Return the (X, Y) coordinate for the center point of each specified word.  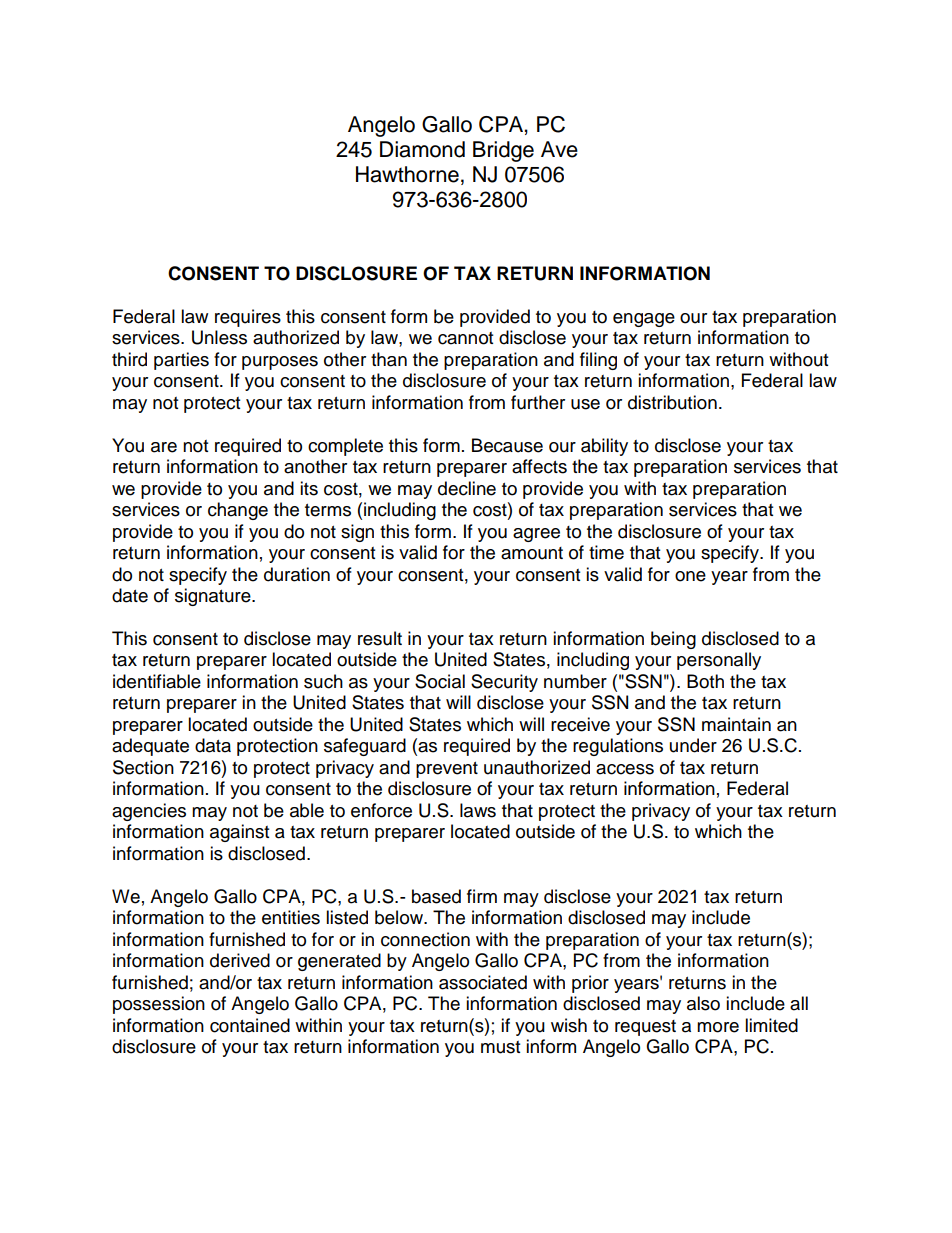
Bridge (503, 151)
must (500, 1047)
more (718, 1027)
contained (250, 1025)
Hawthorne (407, 174)
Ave (559, 149)
